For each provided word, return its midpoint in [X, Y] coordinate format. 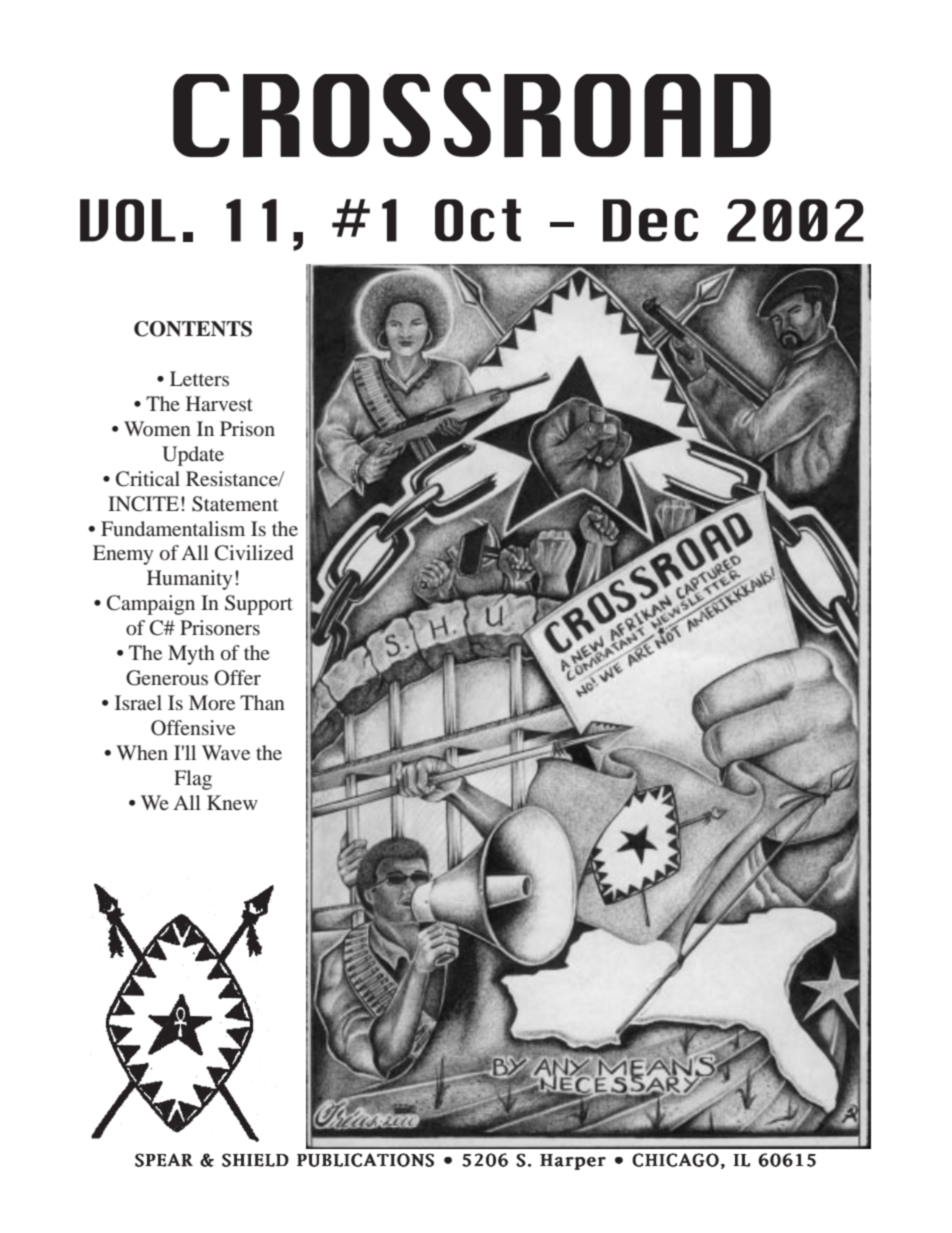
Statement [235, 504]
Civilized [254, 553]
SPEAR [164, 1160]
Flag [193, 780]
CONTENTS [193, 329]
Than [262, 702]
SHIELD [255, 1160]
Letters [199, 378]
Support [259, 605]
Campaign [151, 605]
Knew [232, 802]
